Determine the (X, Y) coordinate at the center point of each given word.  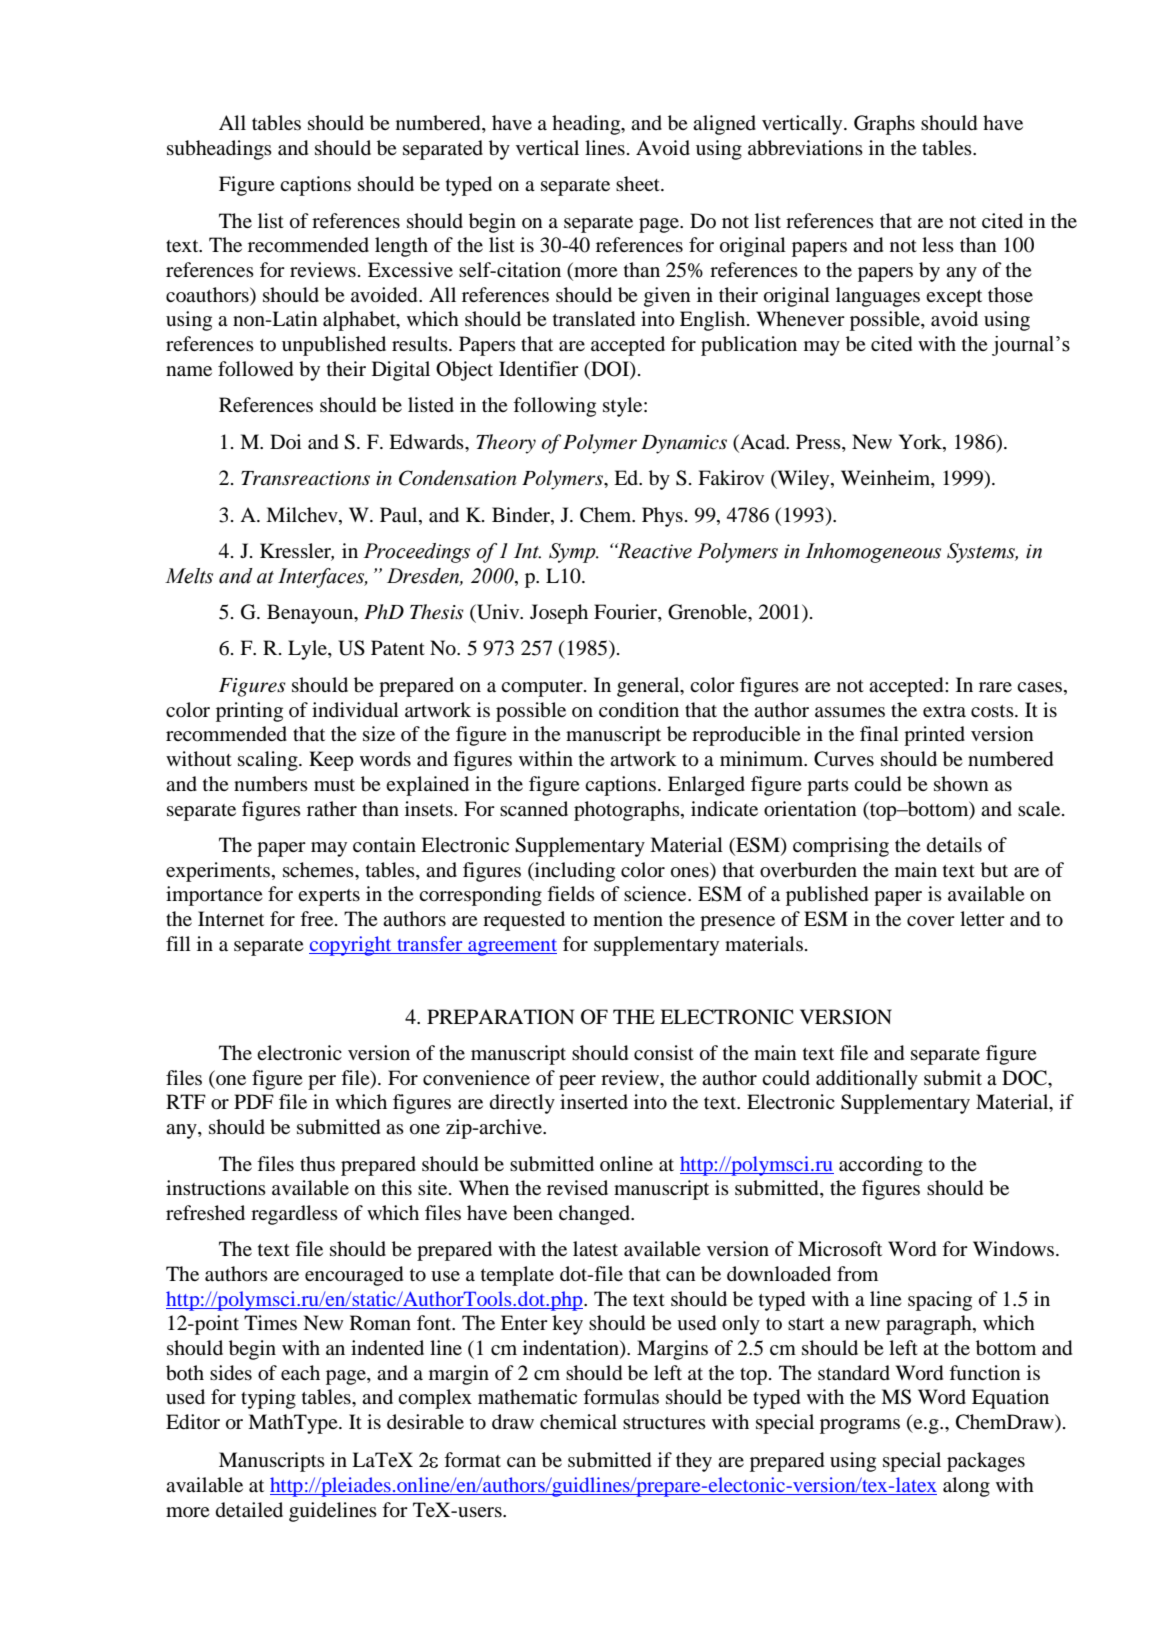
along (966, 1487)
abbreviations (805, 148)
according (881, 1166)
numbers (271, 784)
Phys (662, 517)
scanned (534, 808)
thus (317, 1164)
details (954, 845)
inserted (594, 1102)
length (401, 247)
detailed (249, 1510)
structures (664, 1423)
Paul (400, 515)
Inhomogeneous (873, 553)
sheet (639, 183)
